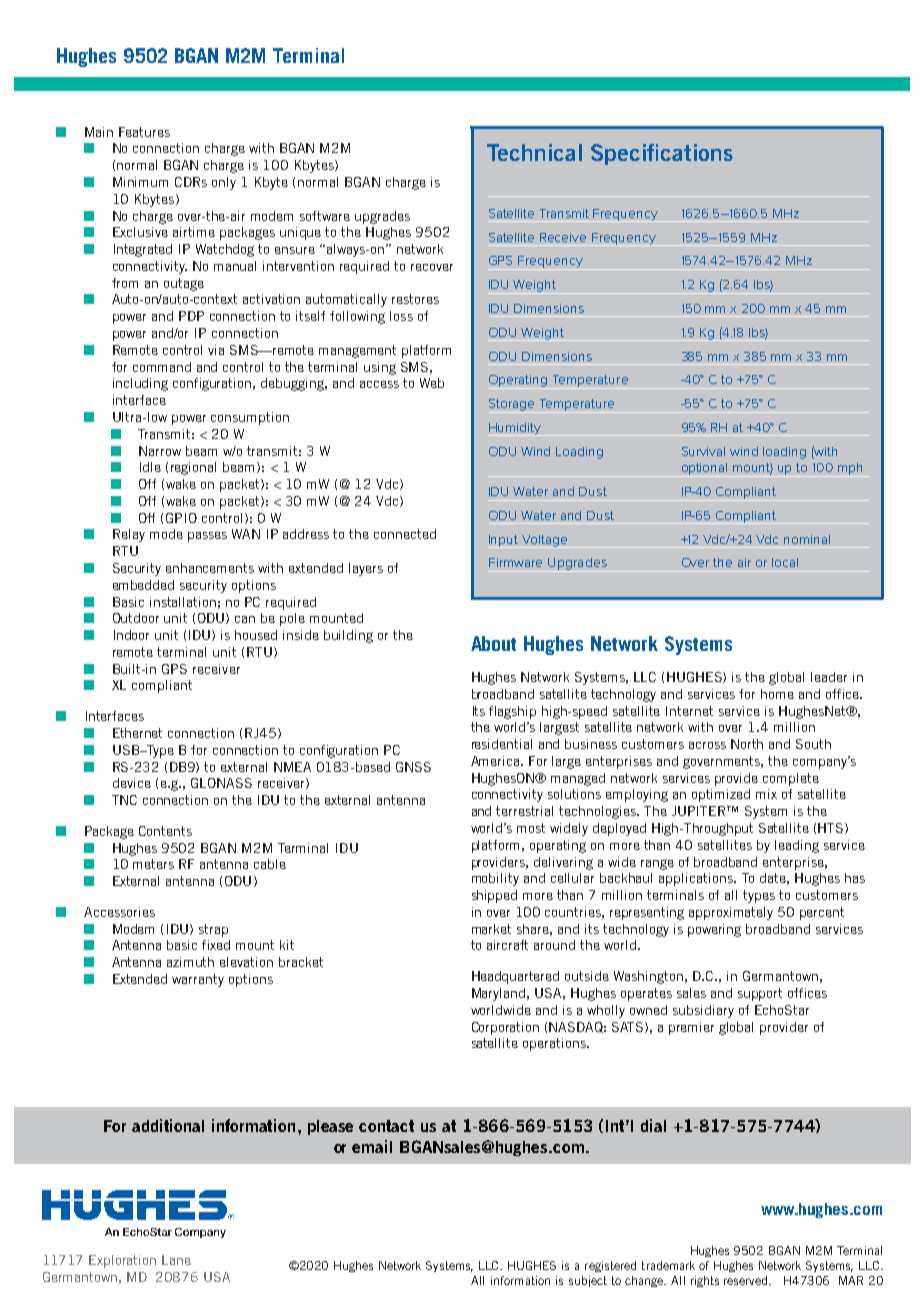  Describe the element at coordinates (534, 152) in the document. I see `Technical` at that location.
